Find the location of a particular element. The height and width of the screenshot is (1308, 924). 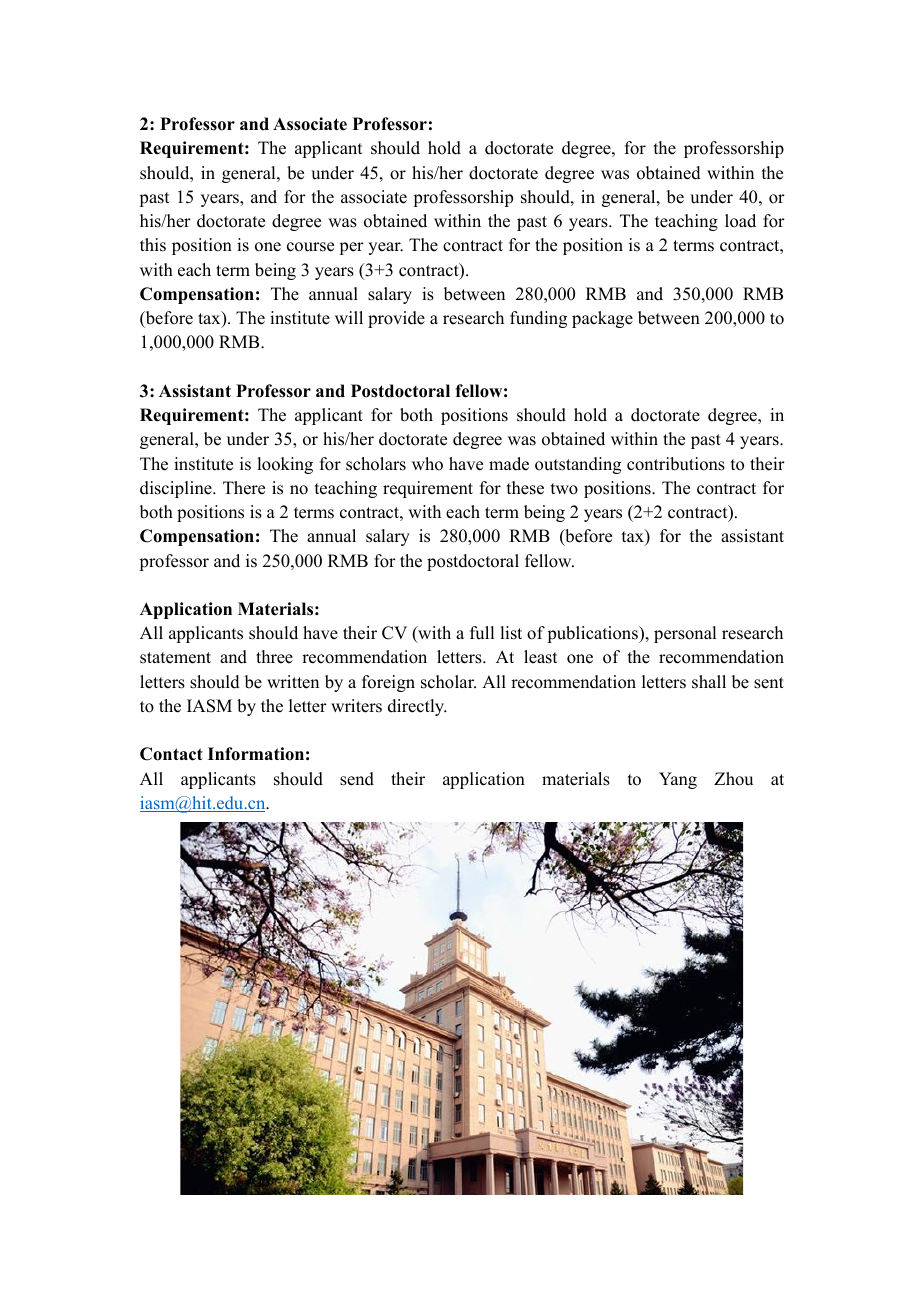

package is located at coordinates (602, 319).
